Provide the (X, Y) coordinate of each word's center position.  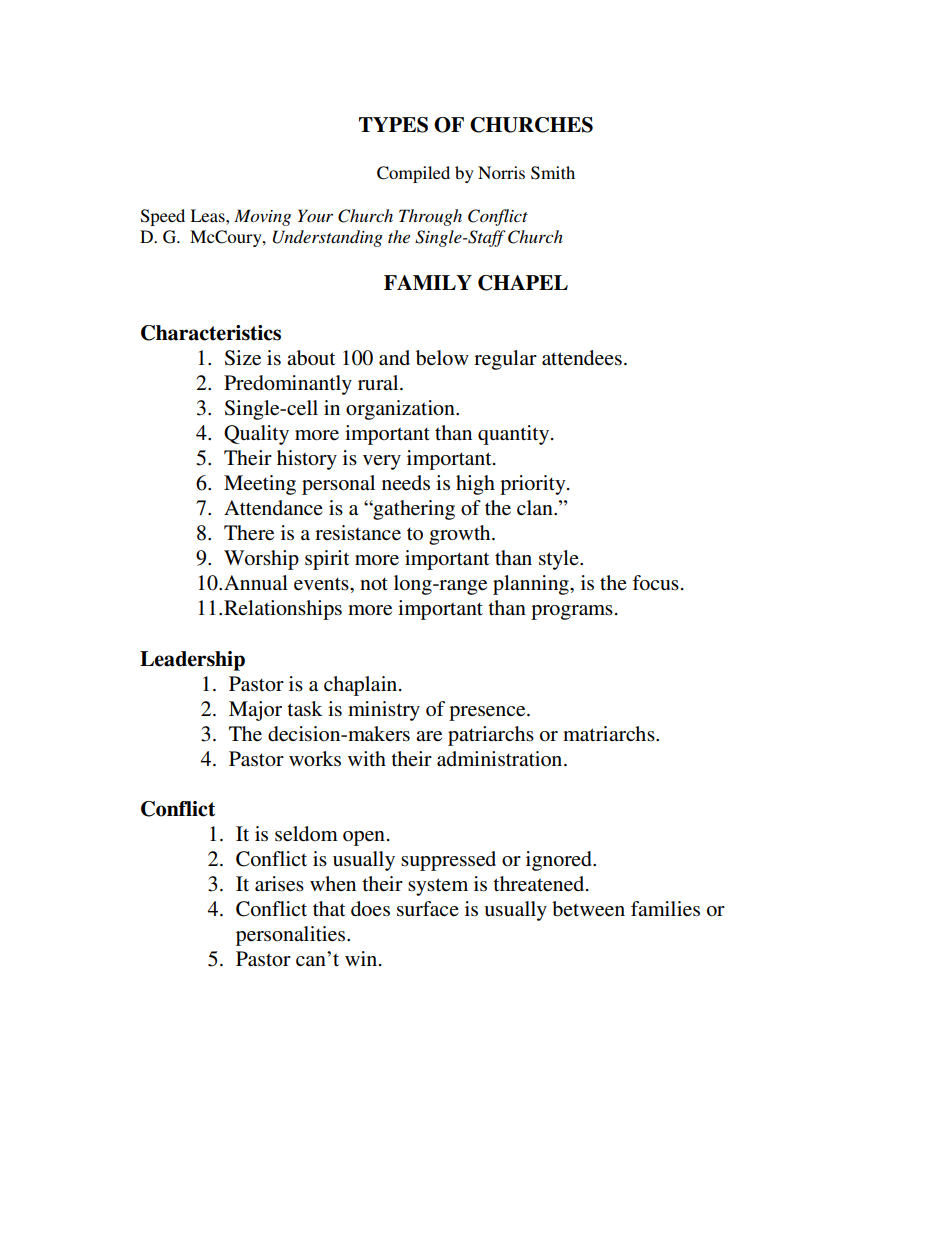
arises (279, 884)
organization (401, 410)
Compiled (413, 174)
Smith (553, 173)
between (588, 909)
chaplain (362, 686)
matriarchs (610, 733)
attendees (582, 358)
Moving (262, 217)
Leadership (192, 661)
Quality (256, 435)
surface (428, 909)
